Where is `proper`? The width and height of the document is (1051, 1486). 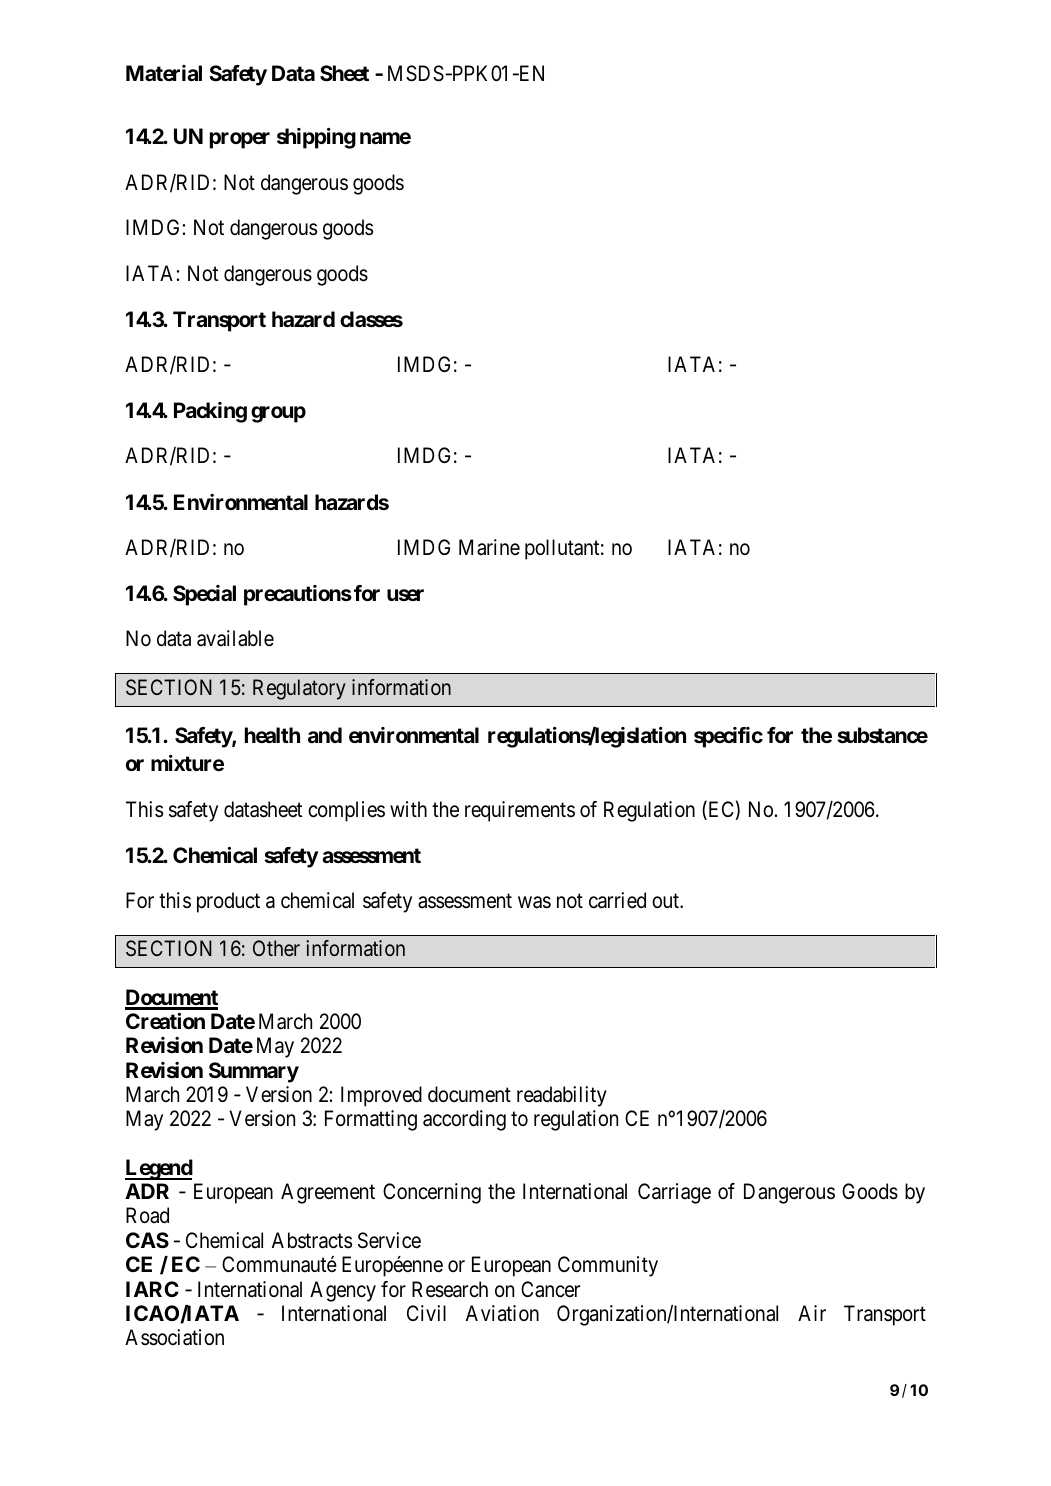
proper is located at coordinates (240, 140).
